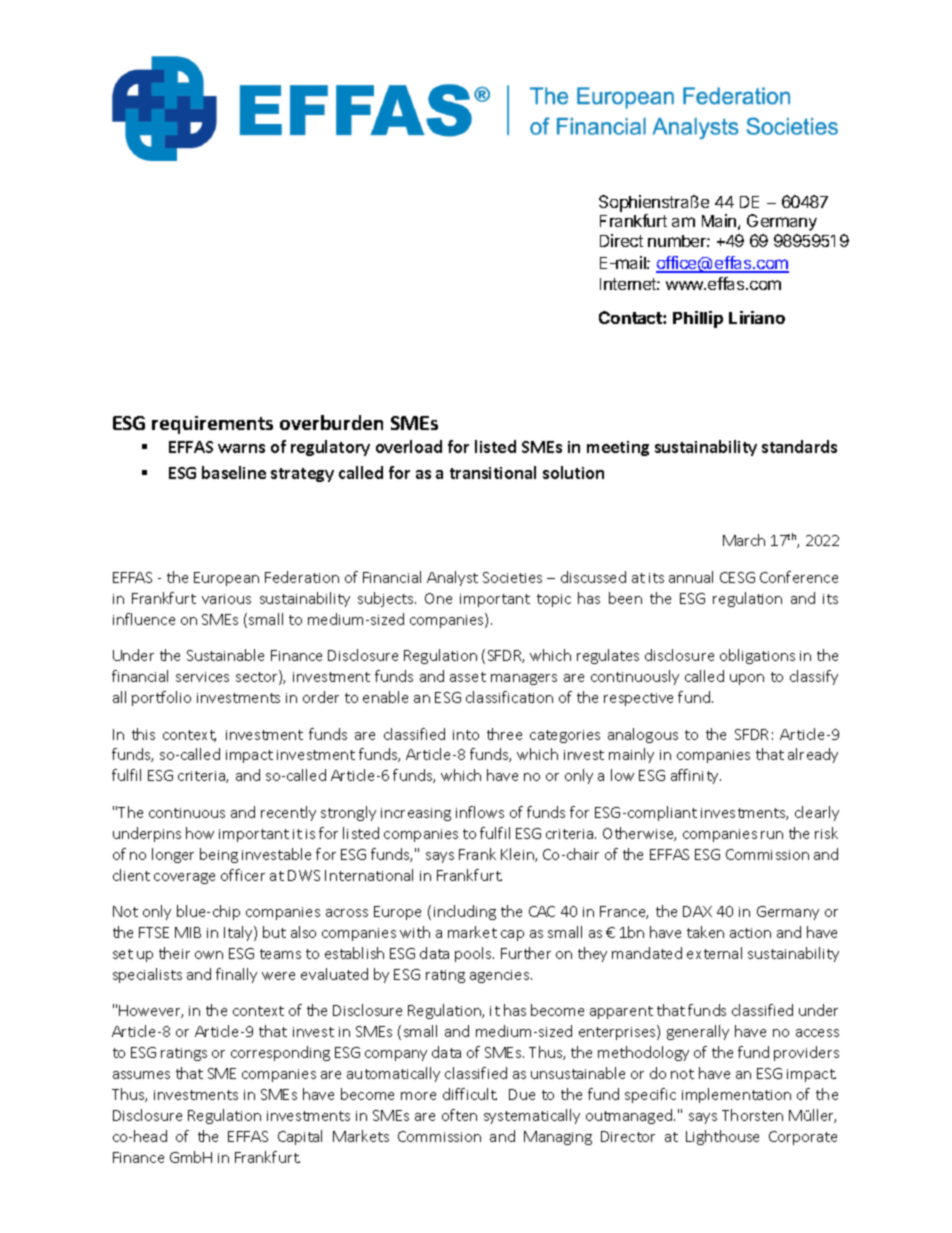  What do you see at coordinates (698, 319) in the screenshot?
I see `Phillip` at bounding box center [698, 319].
